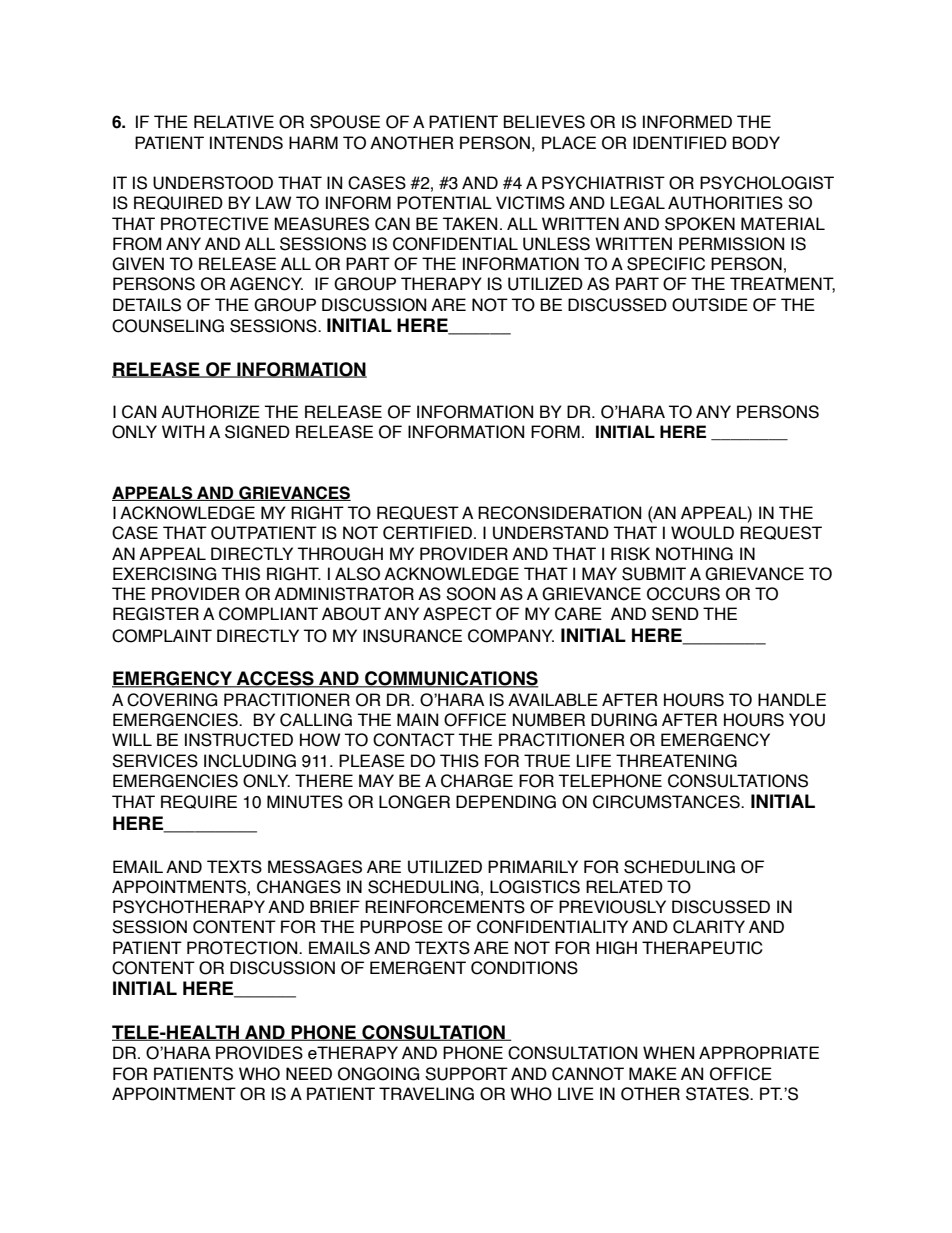 The height and width of the screenshot is (1233, 952). What do you see at coordinates (183, 431) in the screenshot?
I see `WITH` at bounding box center [183, 431].
